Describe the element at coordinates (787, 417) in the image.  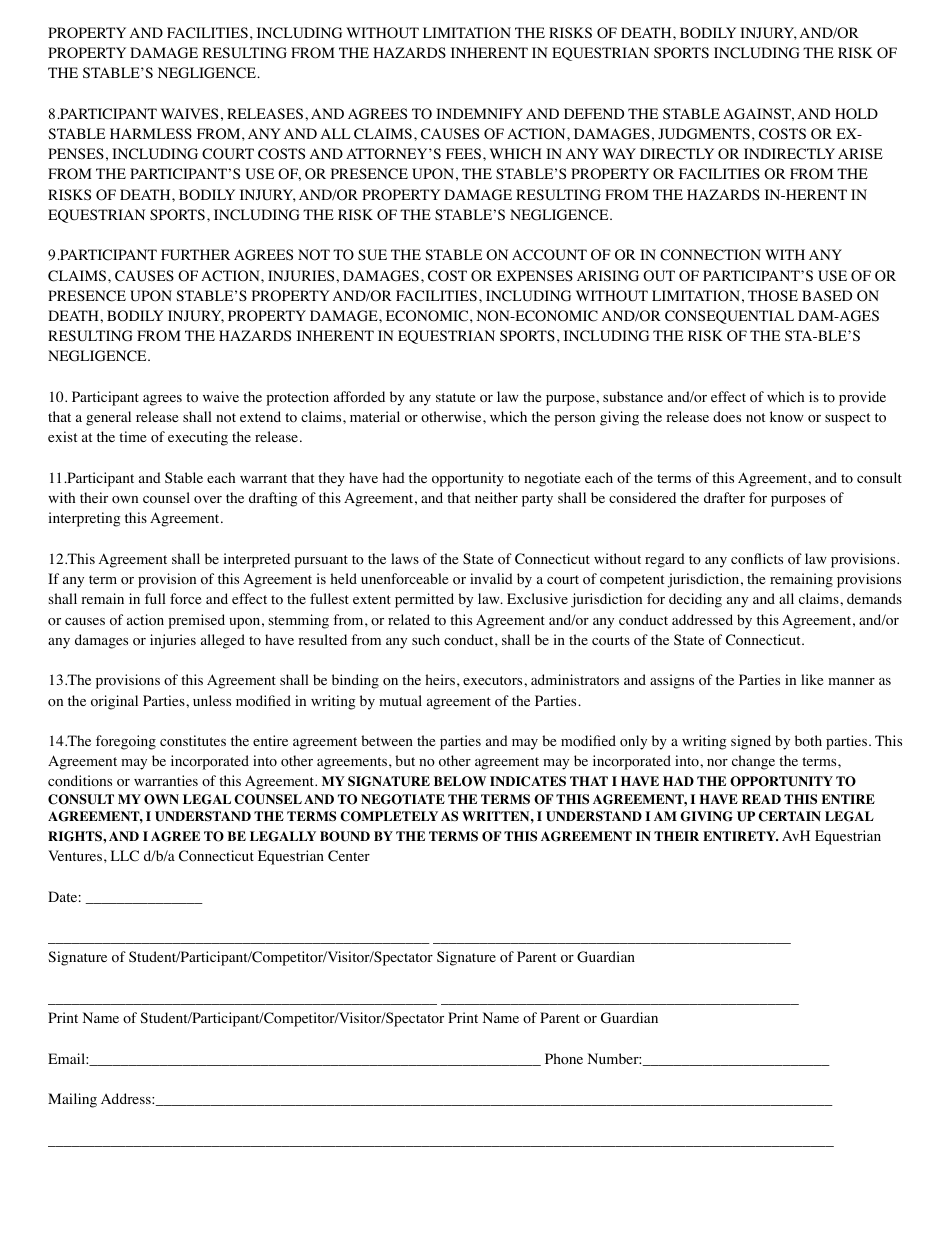
I see `know` at that location.
